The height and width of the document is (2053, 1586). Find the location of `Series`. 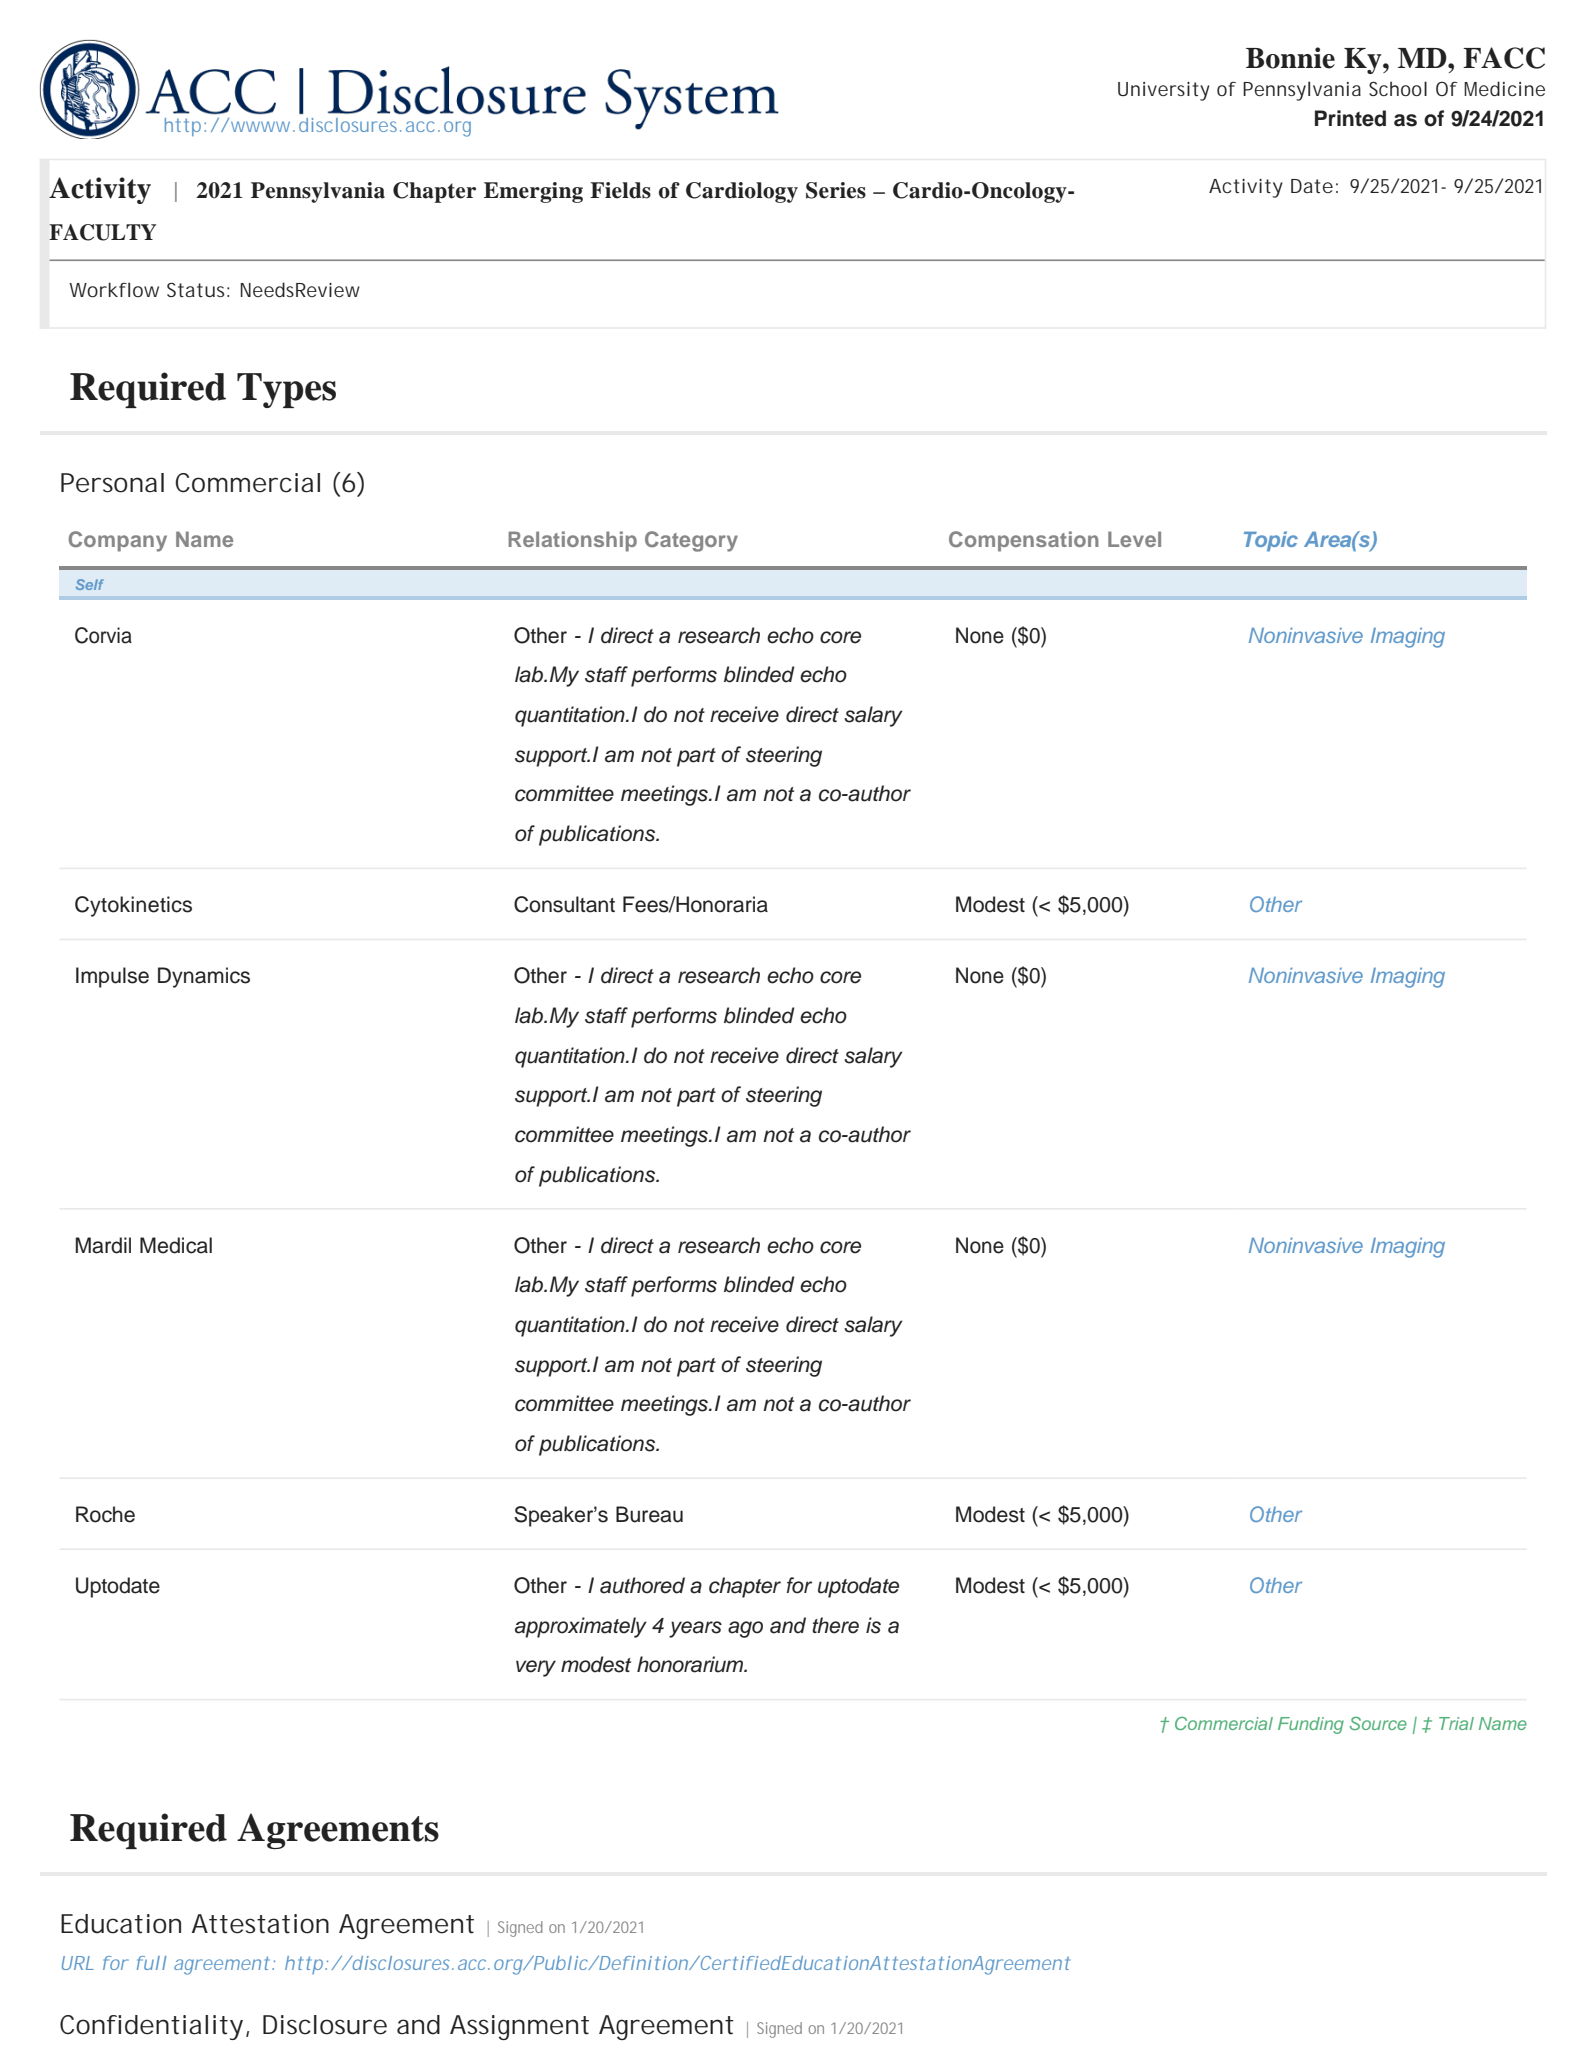

Series is located at coordinates (836, 190).
